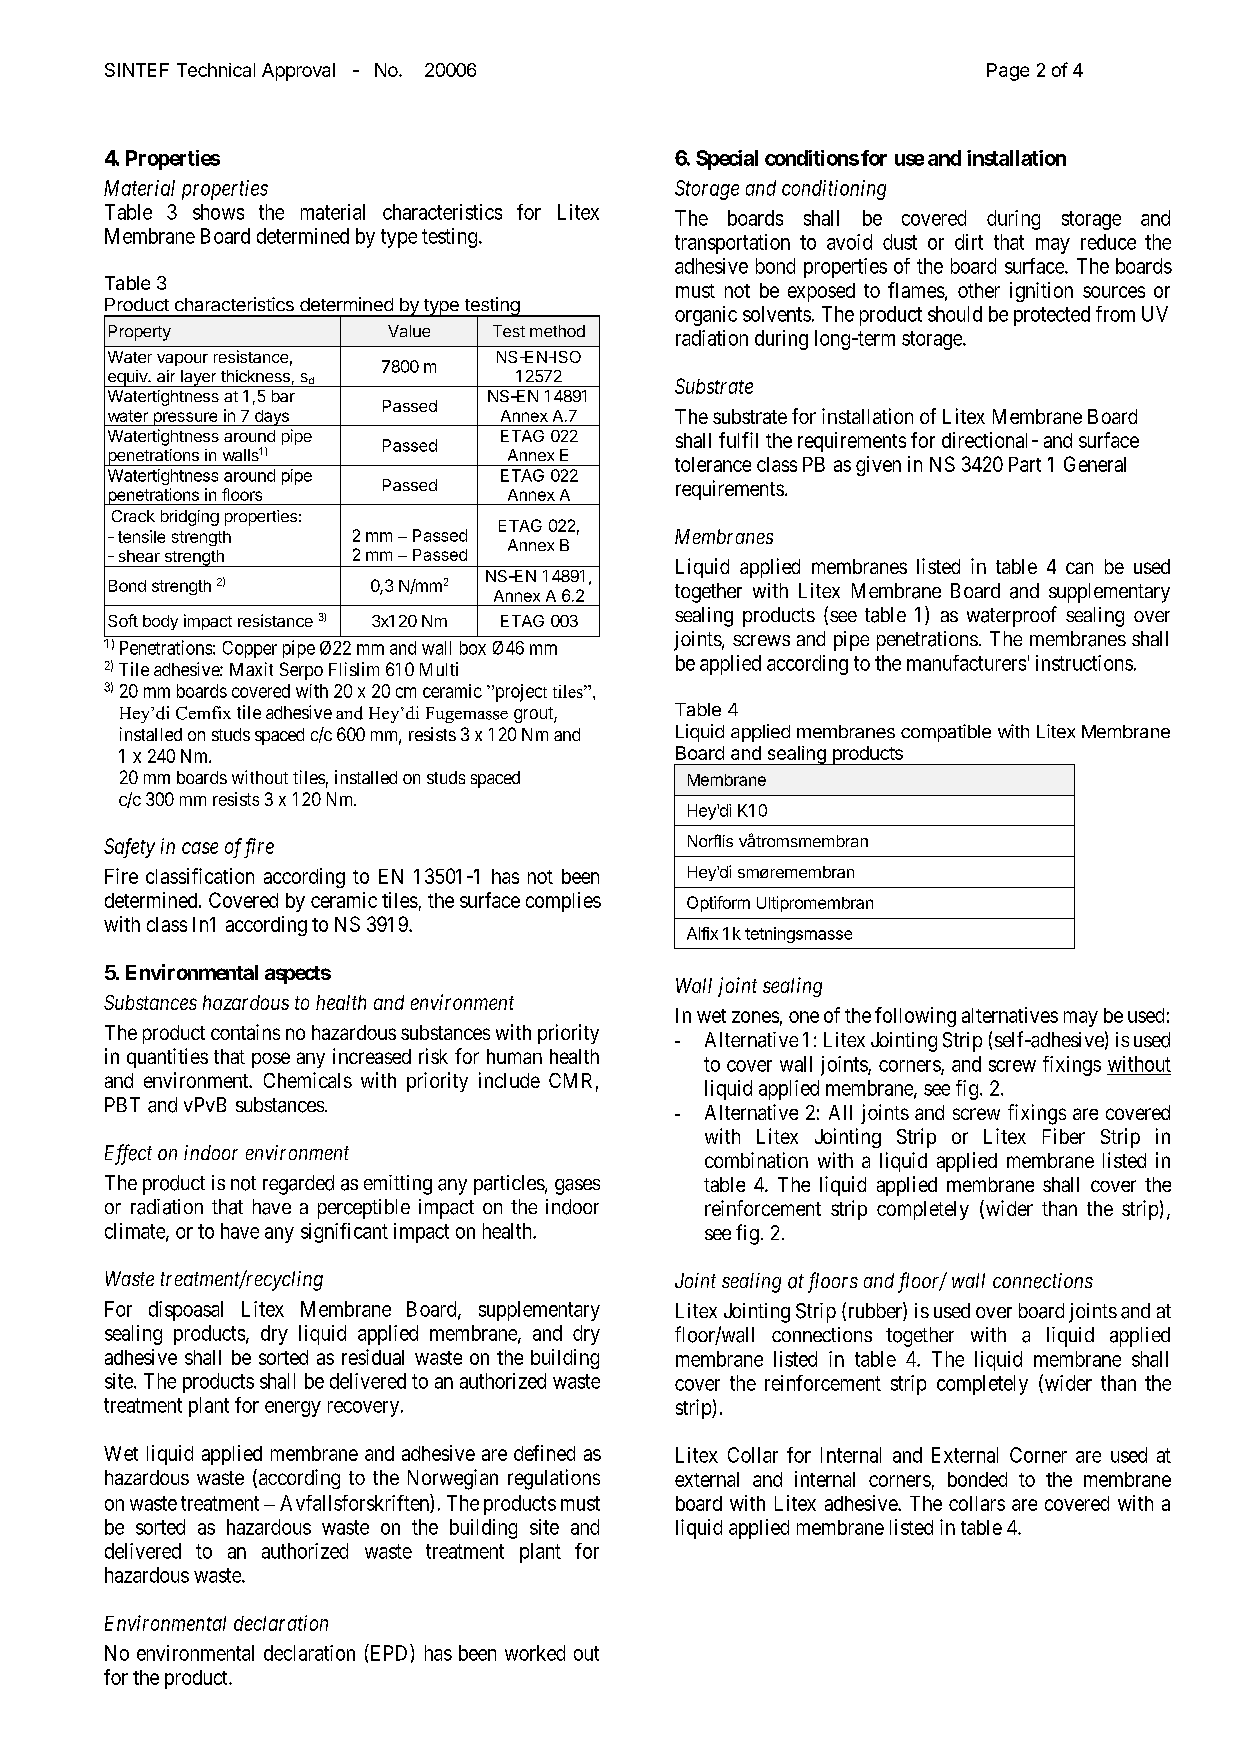 The image size is (1245, 1761). I want to click on EPD, so click(389, 1652).
